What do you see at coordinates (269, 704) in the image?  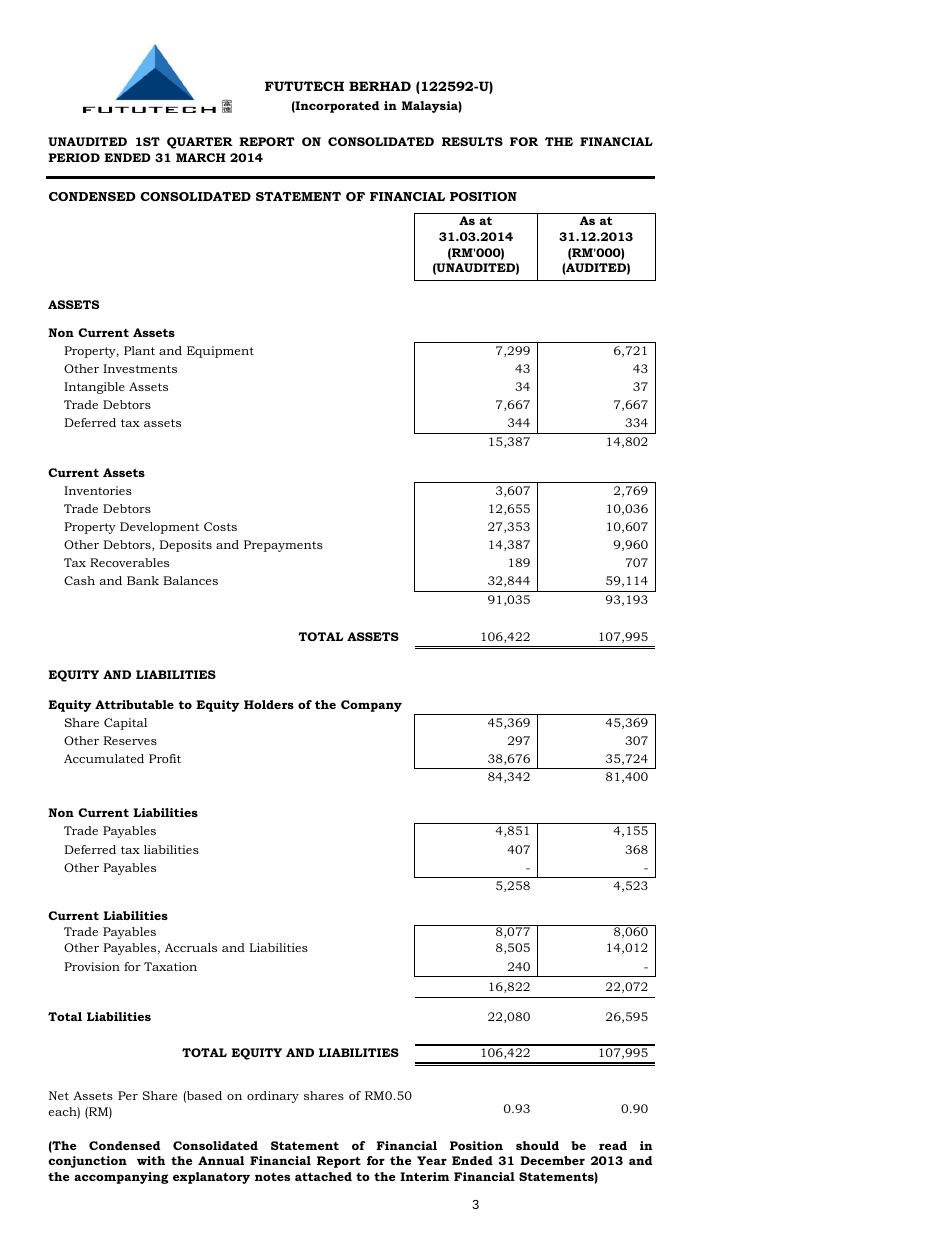 I see `Holders` at bounding box center [269, 704].
